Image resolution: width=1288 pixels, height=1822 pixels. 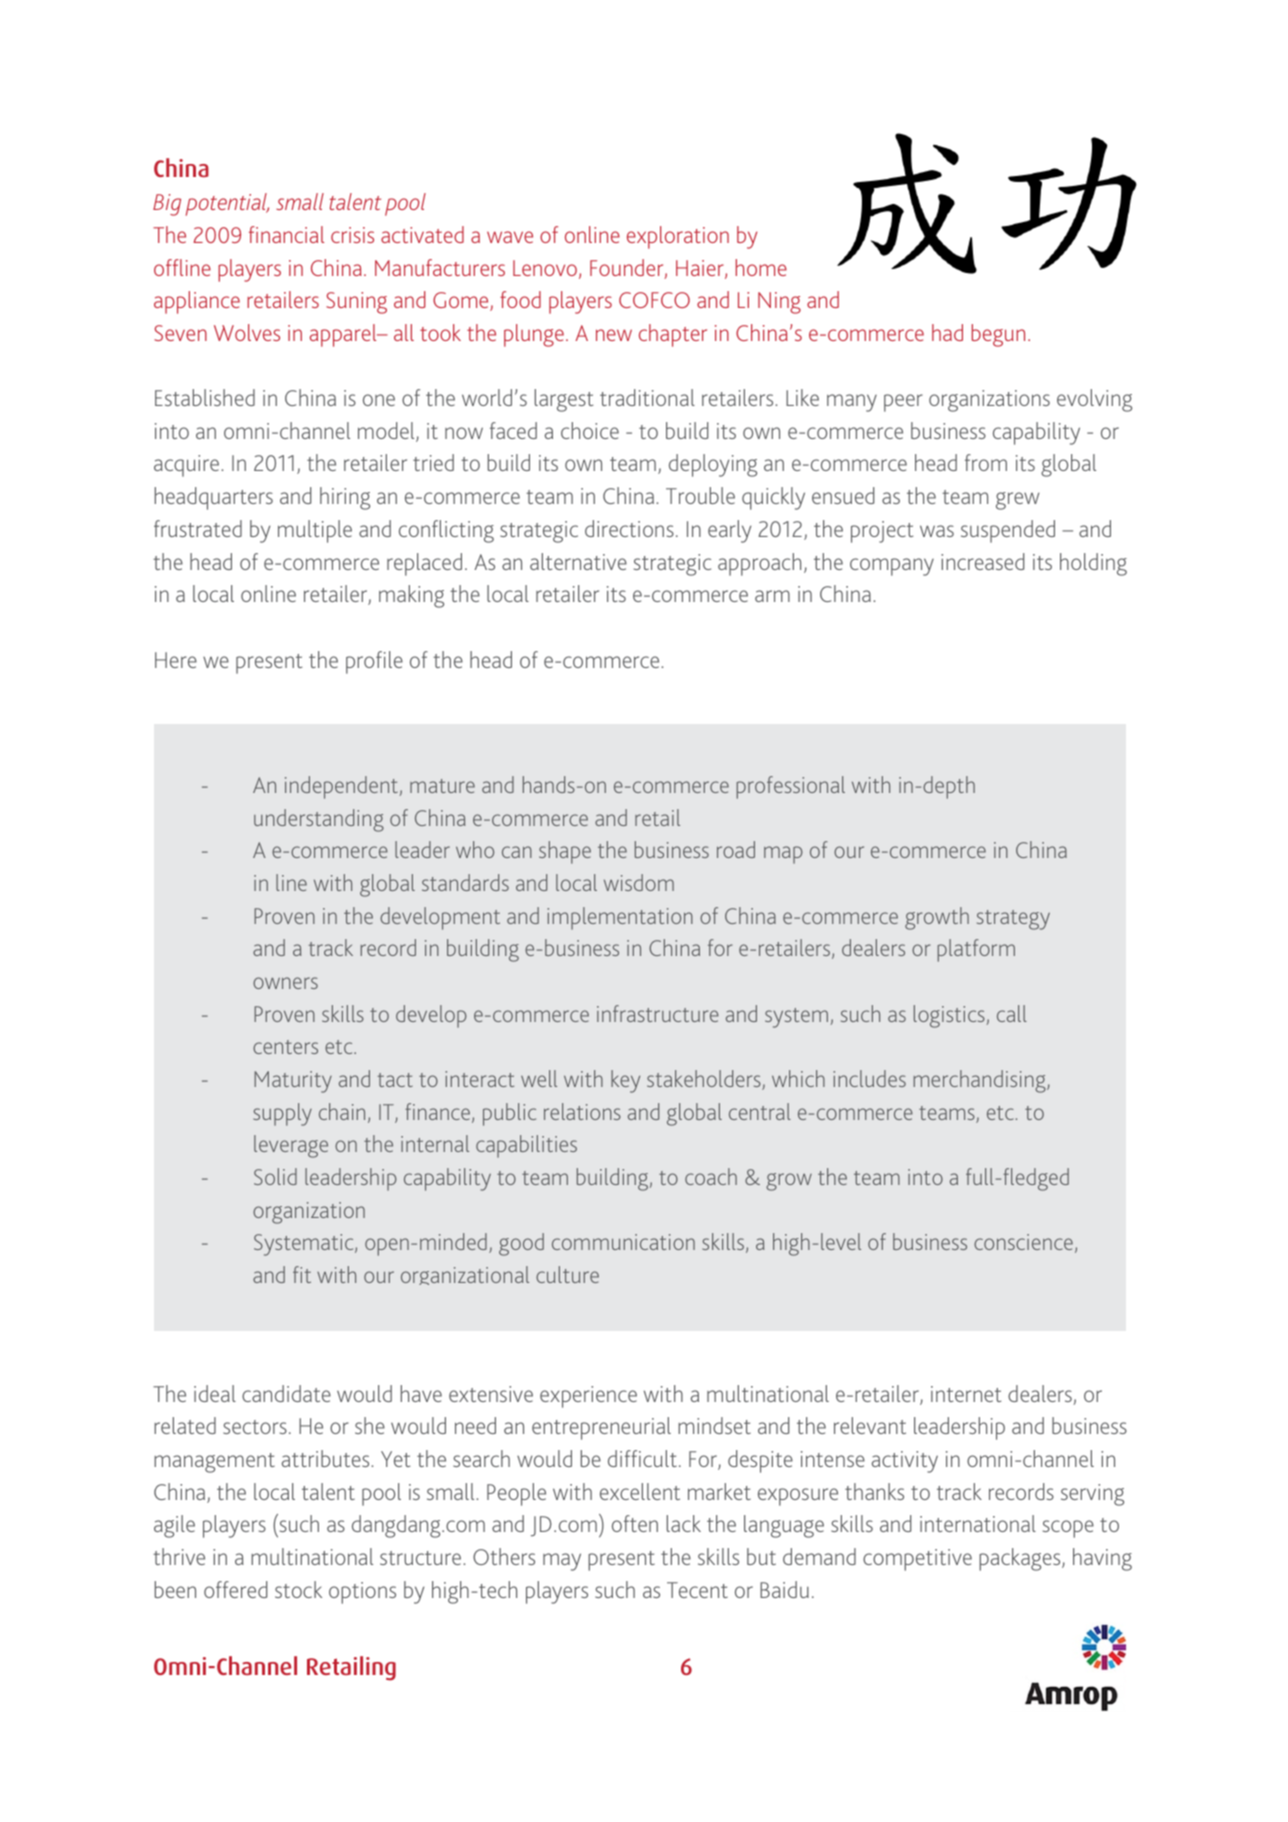 What do you see at coordinates (629, 528) in the image?
I see `directions` at bounding box center [629, 528].
